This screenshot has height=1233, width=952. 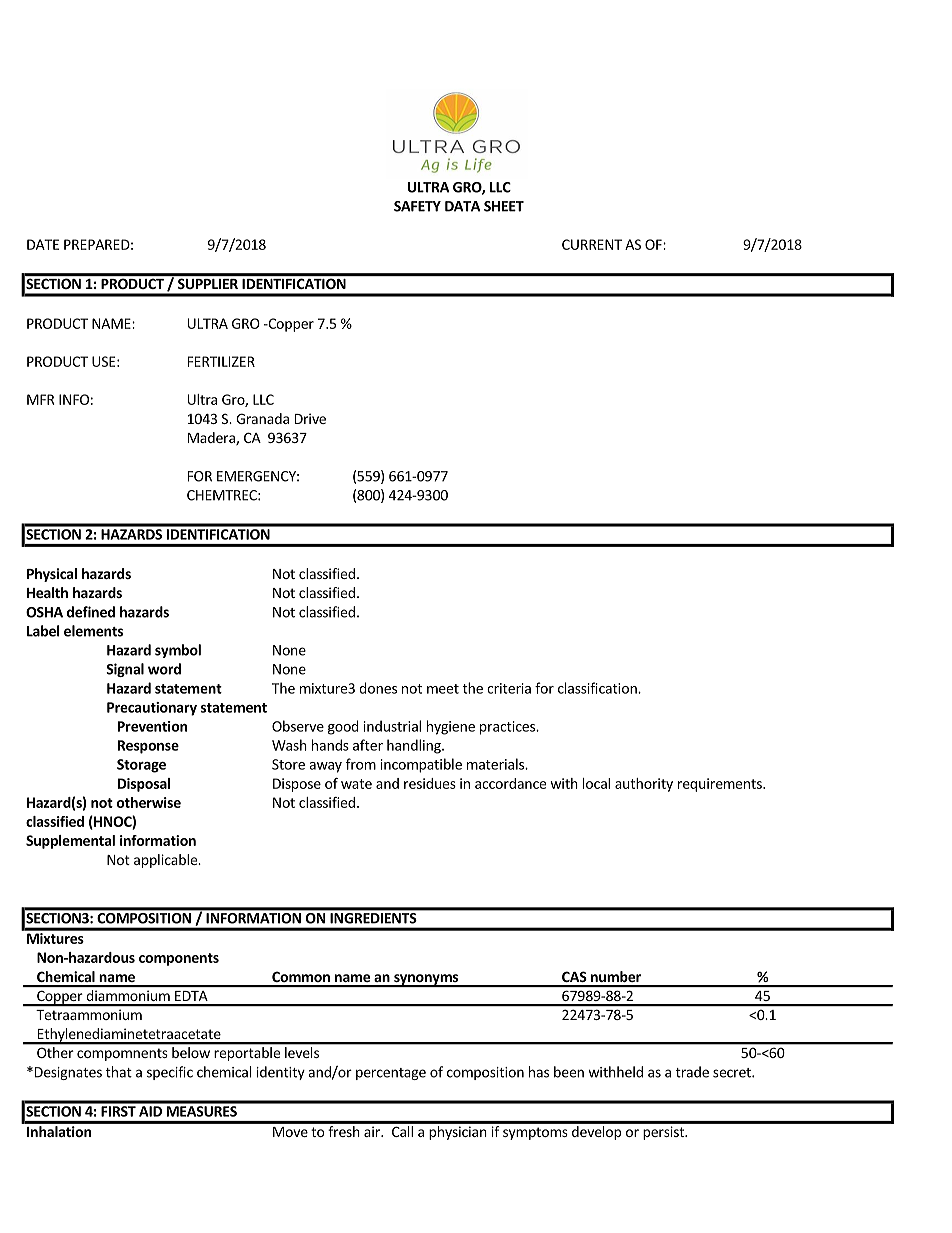 I want to click on percentage, so click(x=391, y=1074).
